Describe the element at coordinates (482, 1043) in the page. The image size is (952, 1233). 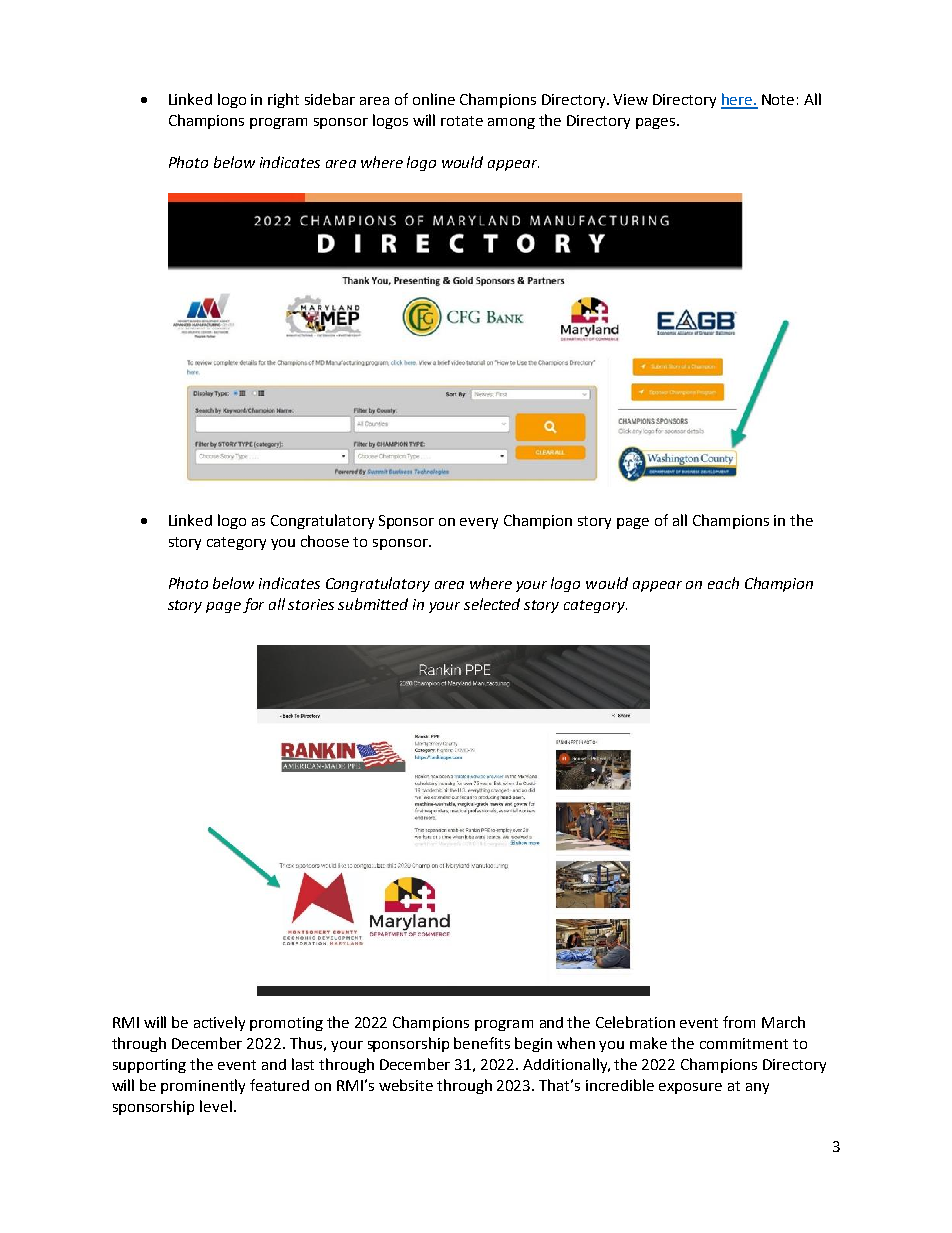
I see `benefits` at that location.
